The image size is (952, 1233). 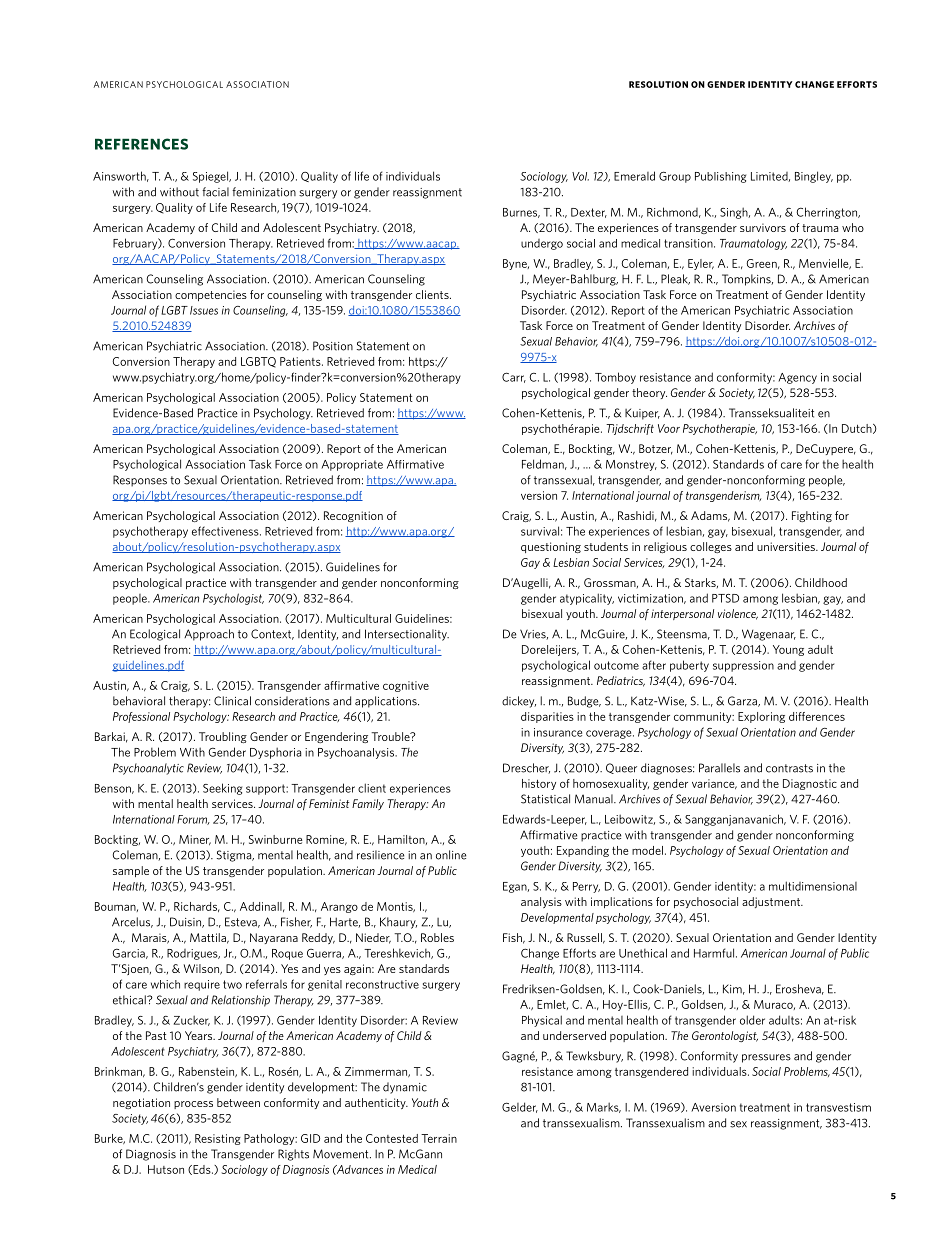 What do you see at coordinates (451, 855) in the document?
I see `online` at bounding box center [451, 855].
